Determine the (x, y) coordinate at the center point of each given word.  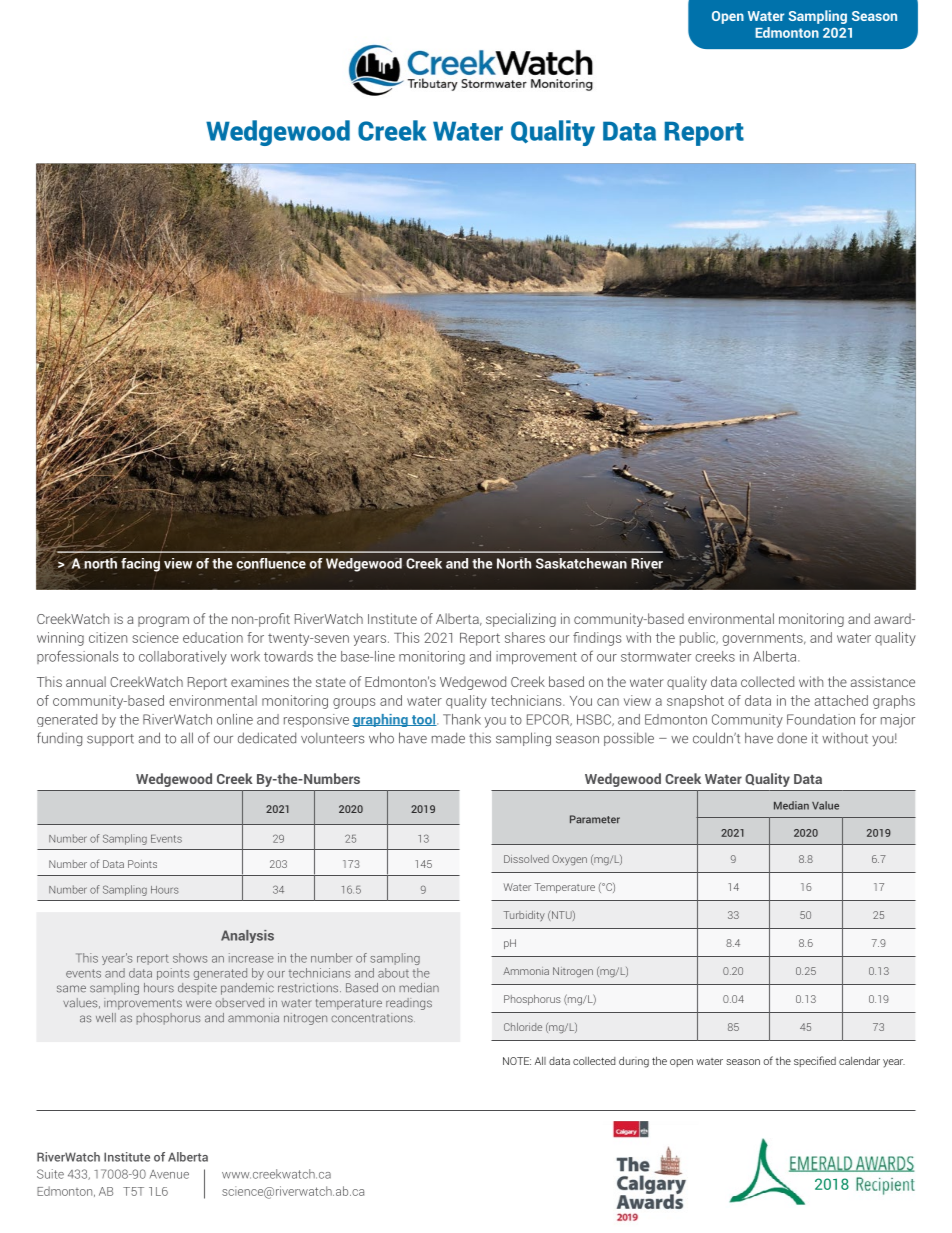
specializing (521, 620)
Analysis (247, 936)
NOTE (517, 1061)
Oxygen (569, 860)
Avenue (169, 1174)
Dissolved (526, 859)
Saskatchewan (581, 563)
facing (141, 563)
